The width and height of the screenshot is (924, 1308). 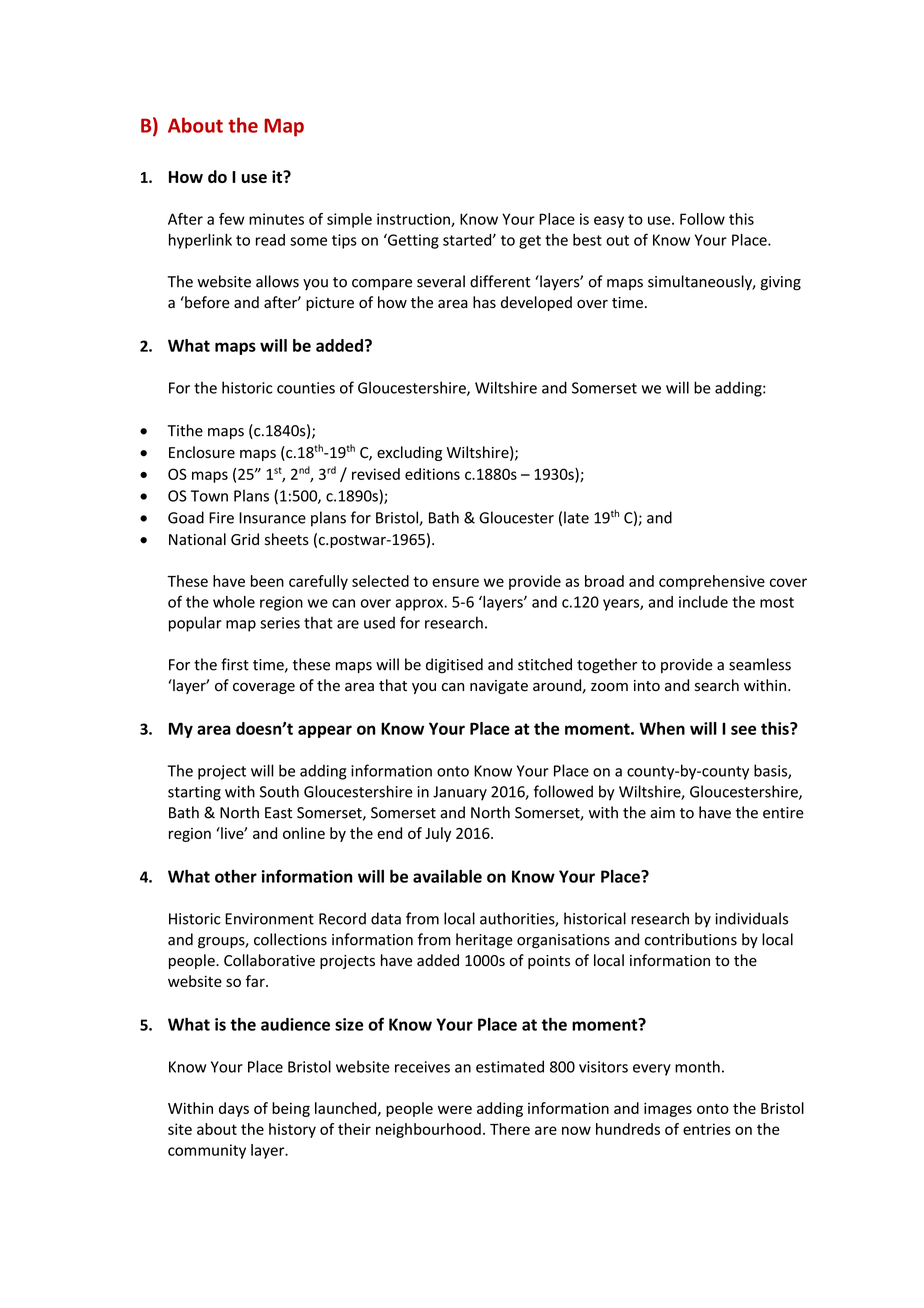 What do you see at coordinates (712, 582) in the screenshot?
I see `comprehensive` at bounding box center [712, 582].
